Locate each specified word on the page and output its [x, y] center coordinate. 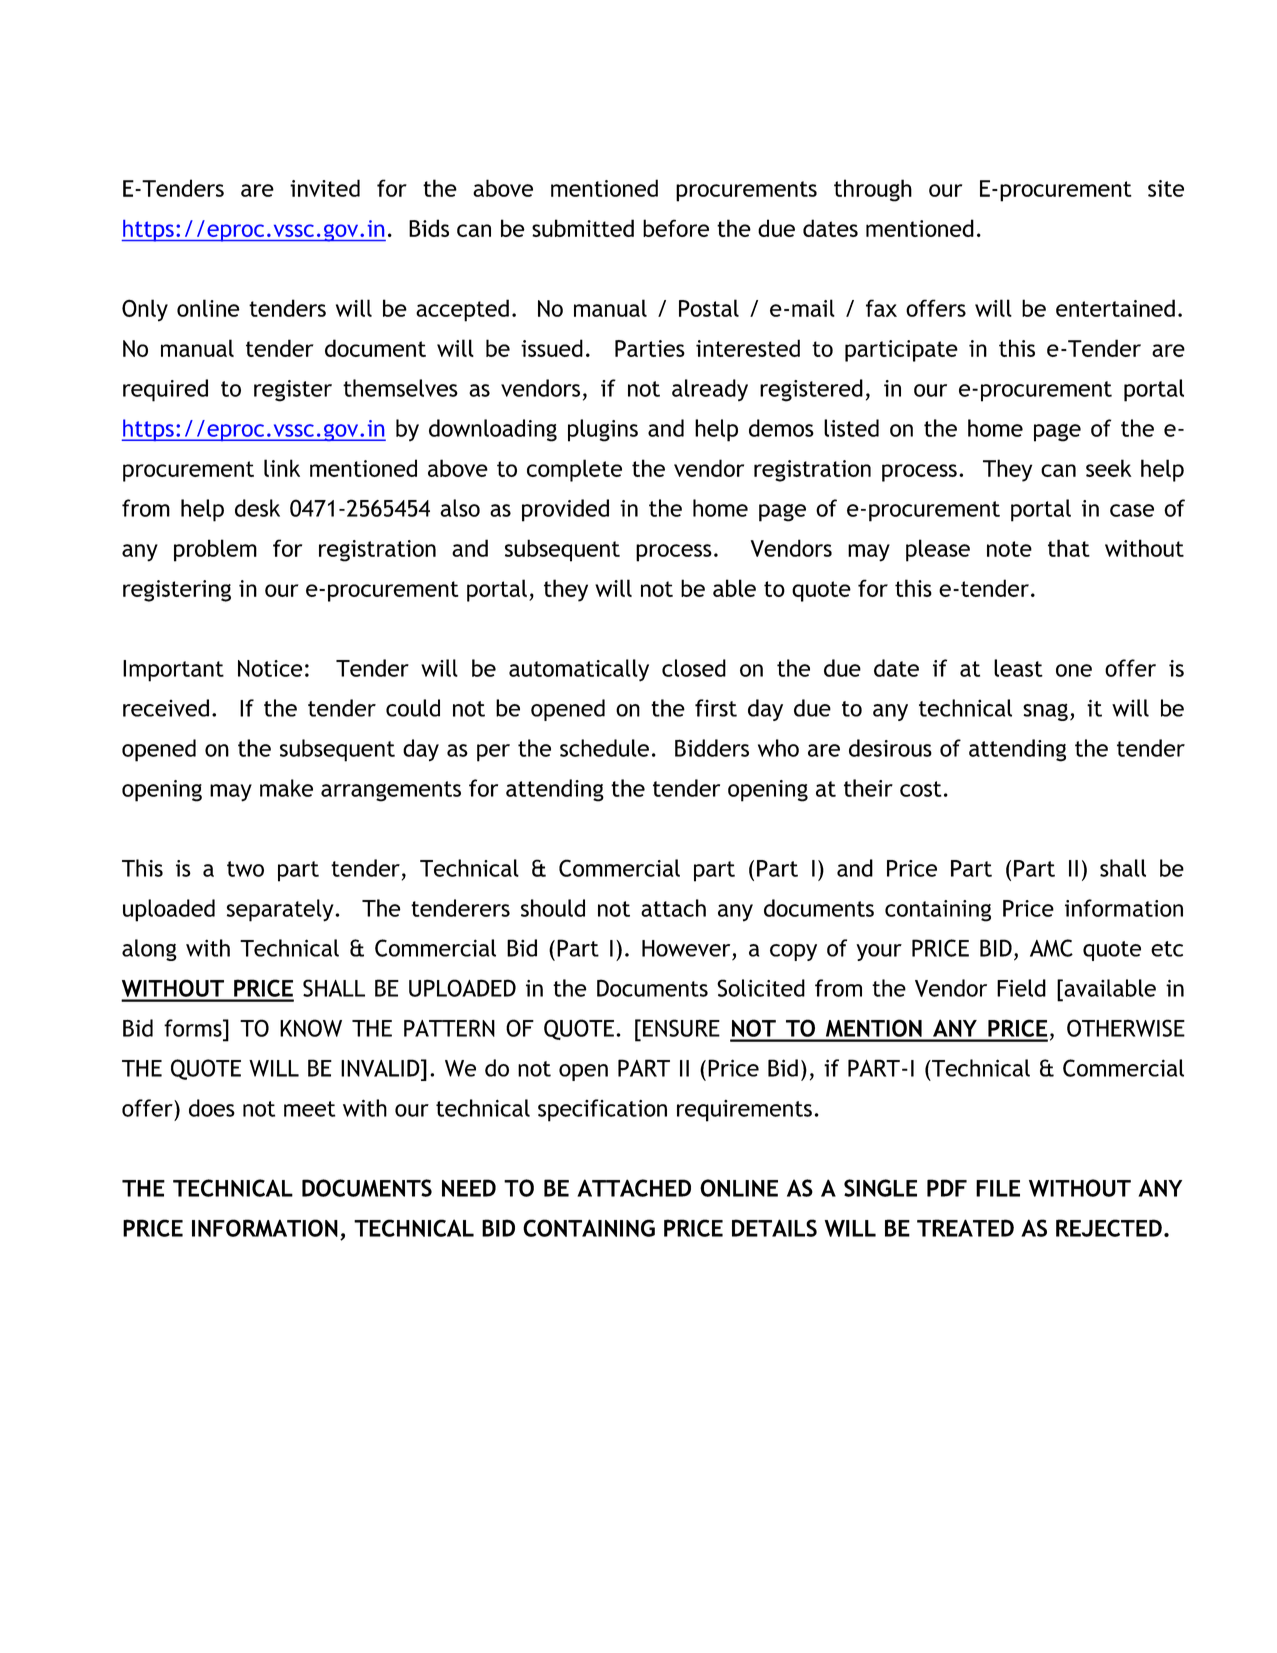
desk [257, 508]
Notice [270, 668]
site [1166, 188]
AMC [1051, 948]
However [686, 948]
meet [309, 1109]
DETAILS [774, 1228]
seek [1109, 468]
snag [1045, 712]
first [716, 708]
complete [574, 470]
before [676, 228]
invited [325, 188]
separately [281, 910]
